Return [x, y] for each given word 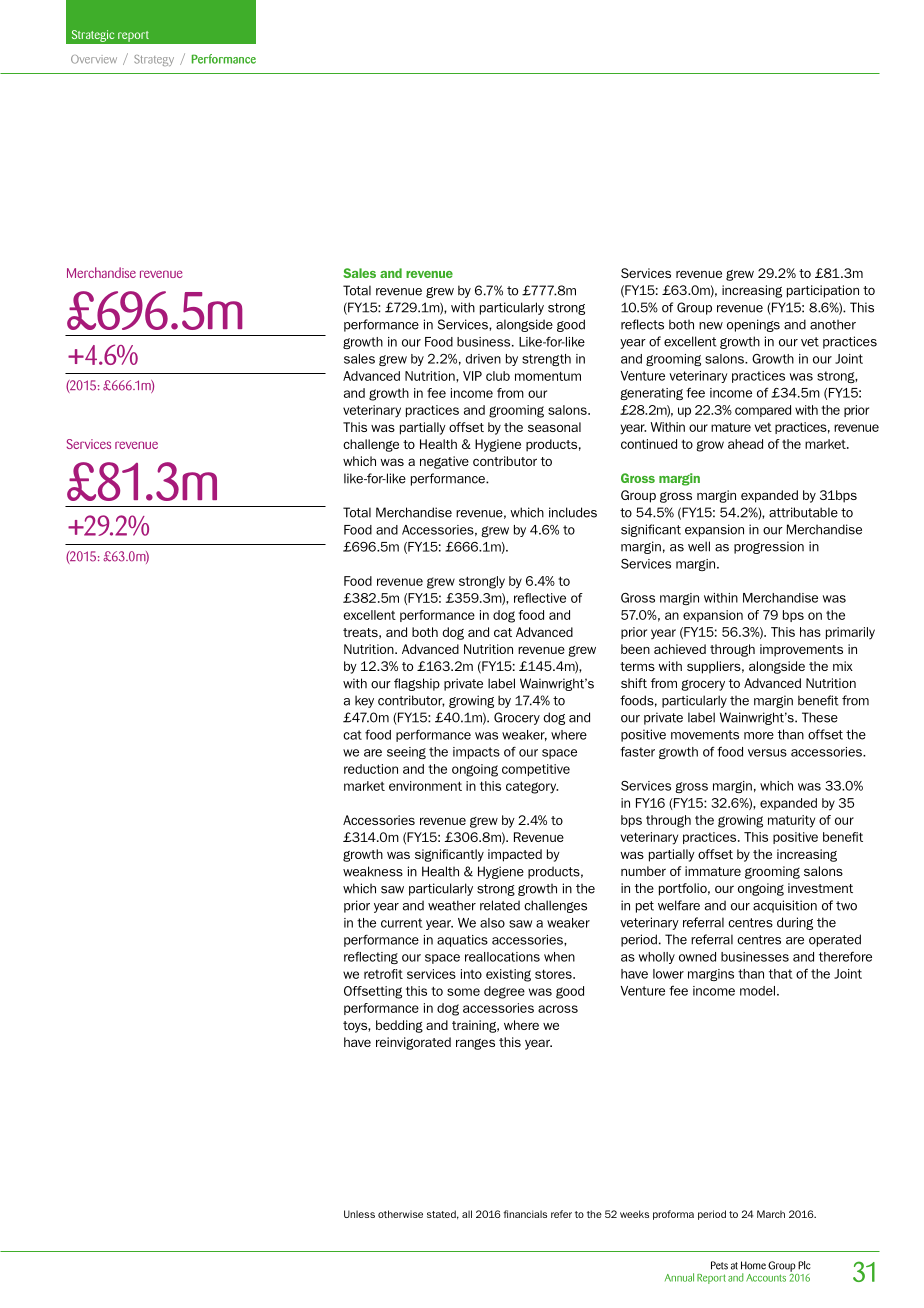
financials [525, 1214]
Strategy [154, 60]
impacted [515, 855]
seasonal [554, 427]
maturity [791, 821]
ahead [745, 444]
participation [823, 291]
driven [483, 359]
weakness [373, 871]
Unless [359, 1214]
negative [444, 462]
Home [753, 1265]
